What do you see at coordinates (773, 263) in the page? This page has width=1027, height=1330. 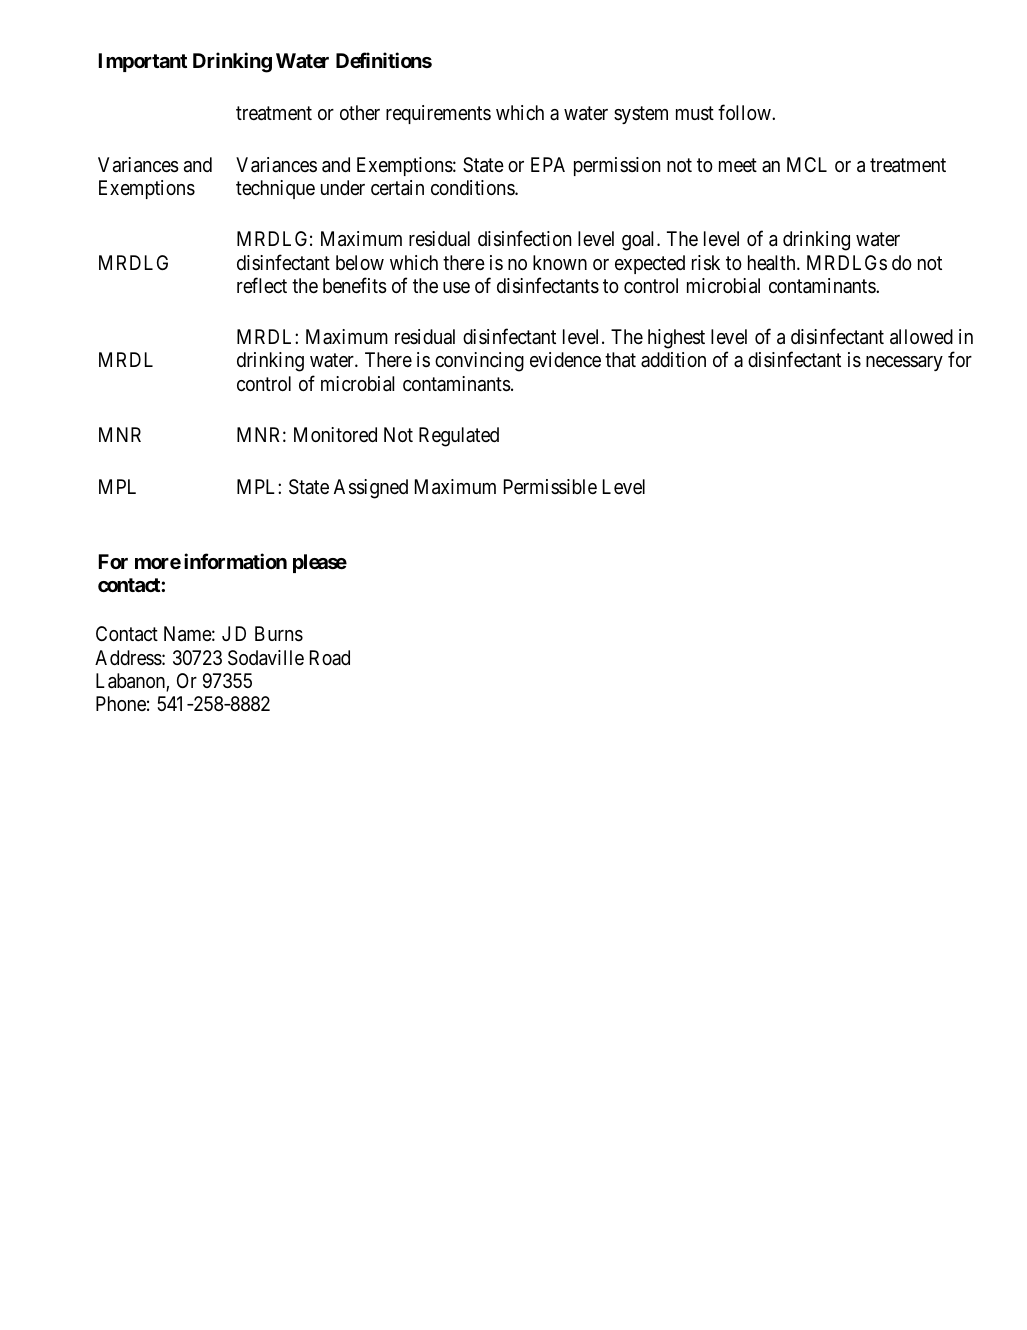 I see `health` at bounding box center [773, 263].
